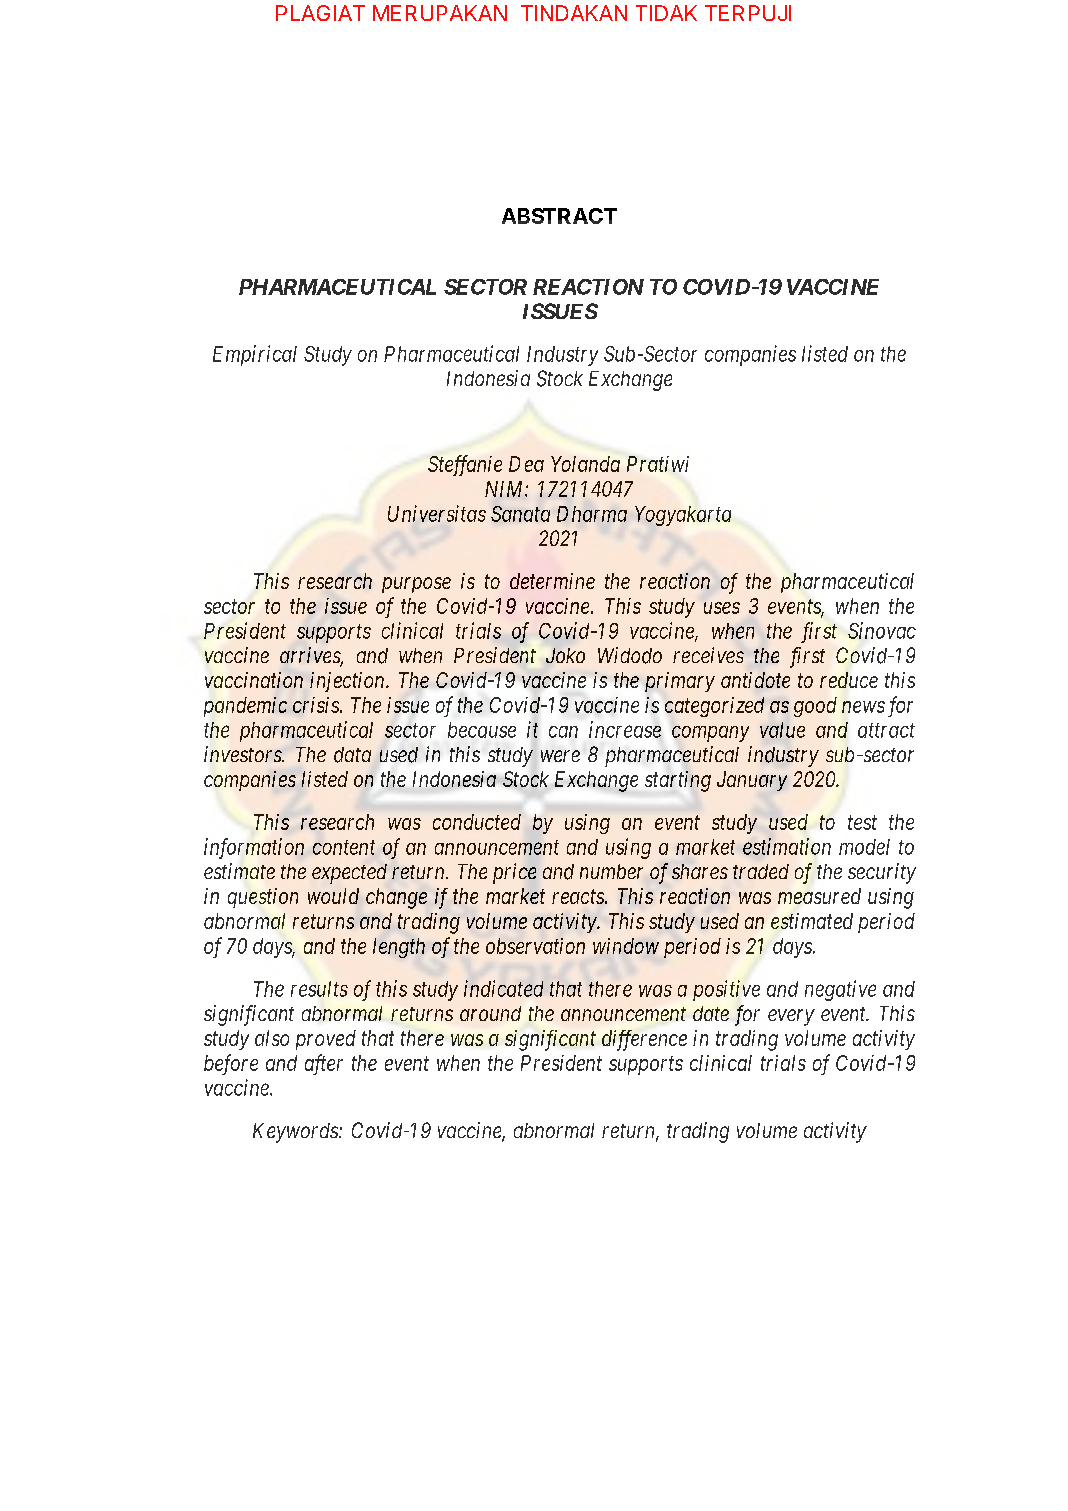 This screenshot has width=1068, height=1511. What do you see at coordinates (644, 1040) in the screenshot?
I see `difference` at bounding box center [644, 1040].
